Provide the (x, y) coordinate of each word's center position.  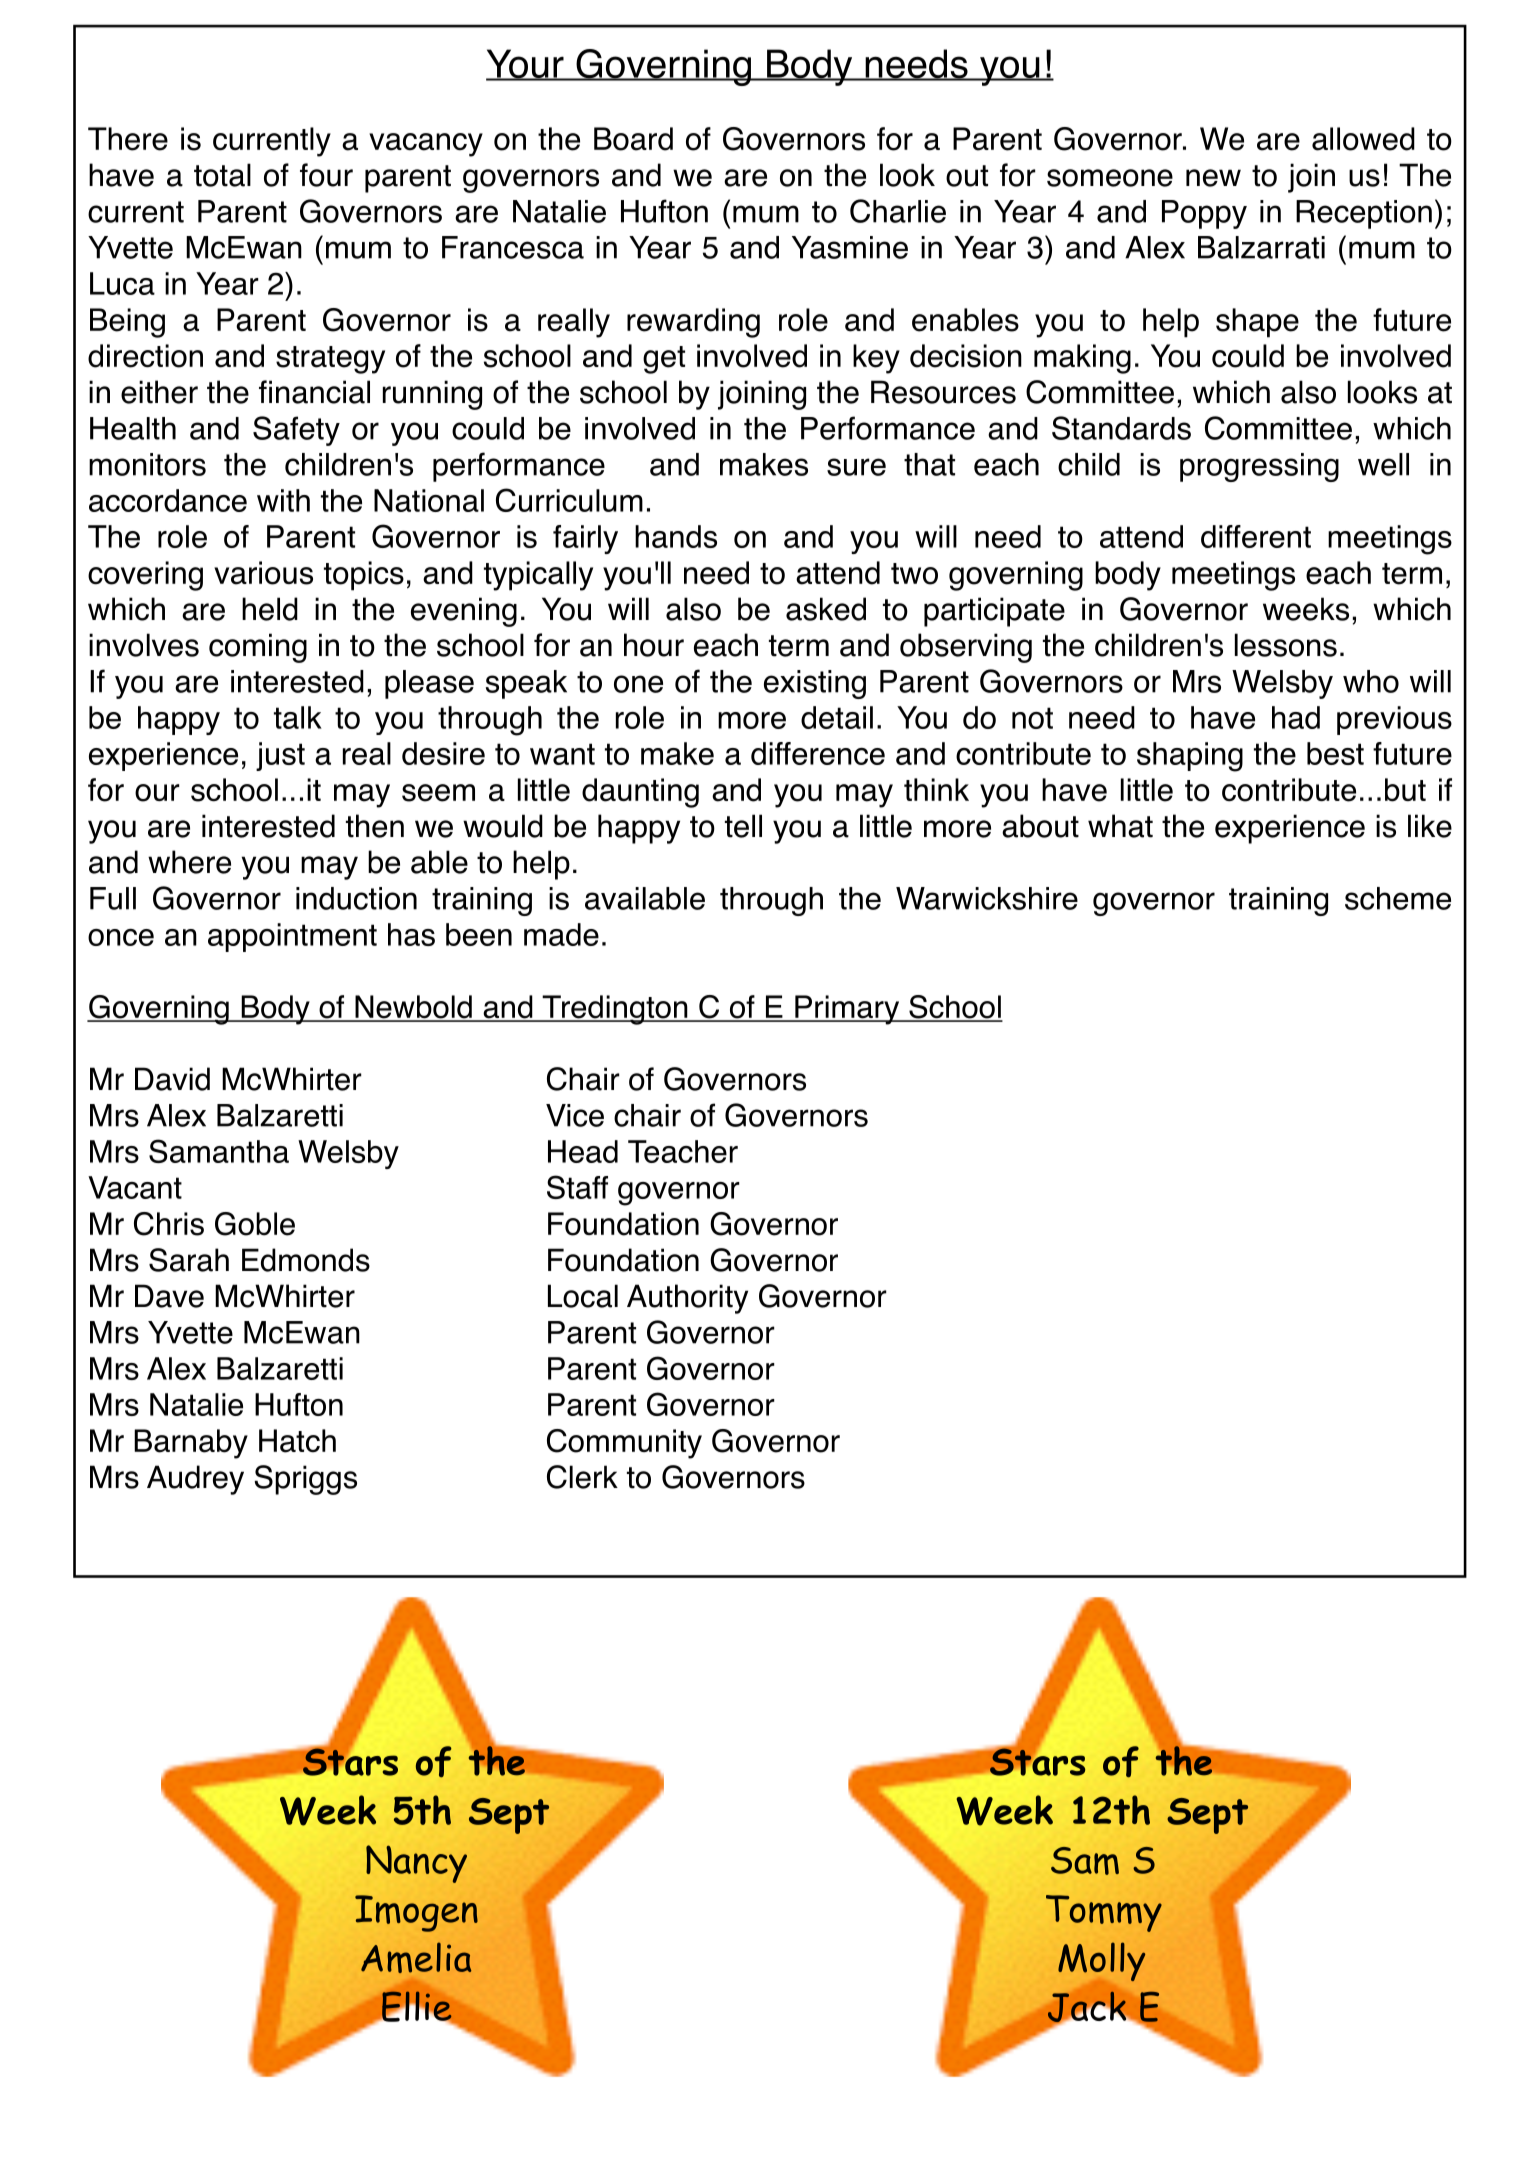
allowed (1363, 139)
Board (633, 139)
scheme (1398, 898)
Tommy (1104, 1913)
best (1335, 753)
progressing (1259, 467)
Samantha (219, 1151)
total (222, 175)
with (283, 500)
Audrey (195, 1480)
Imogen (416, 1913)
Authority (687, 1299)
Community (624, 1444)
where (189, 862)
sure (856, 467)
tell (743, 826)
